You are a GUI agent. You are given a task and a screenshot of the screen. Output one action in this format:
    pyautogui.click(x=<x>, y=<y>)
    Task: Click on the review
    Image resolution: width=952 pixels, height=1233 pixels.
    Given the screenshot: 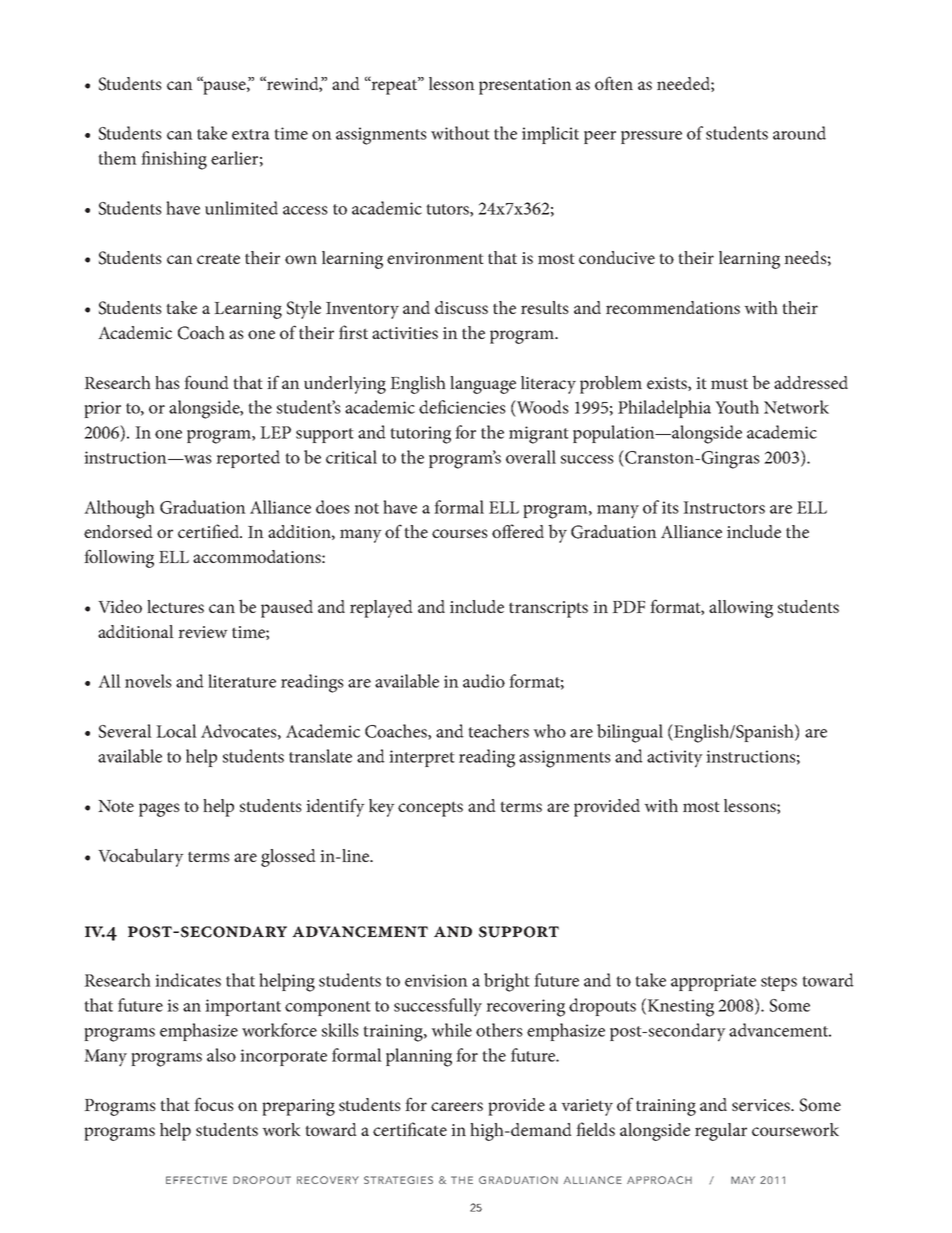 What is the action you would take?
    pyautogui.click(x=203, y=632)
